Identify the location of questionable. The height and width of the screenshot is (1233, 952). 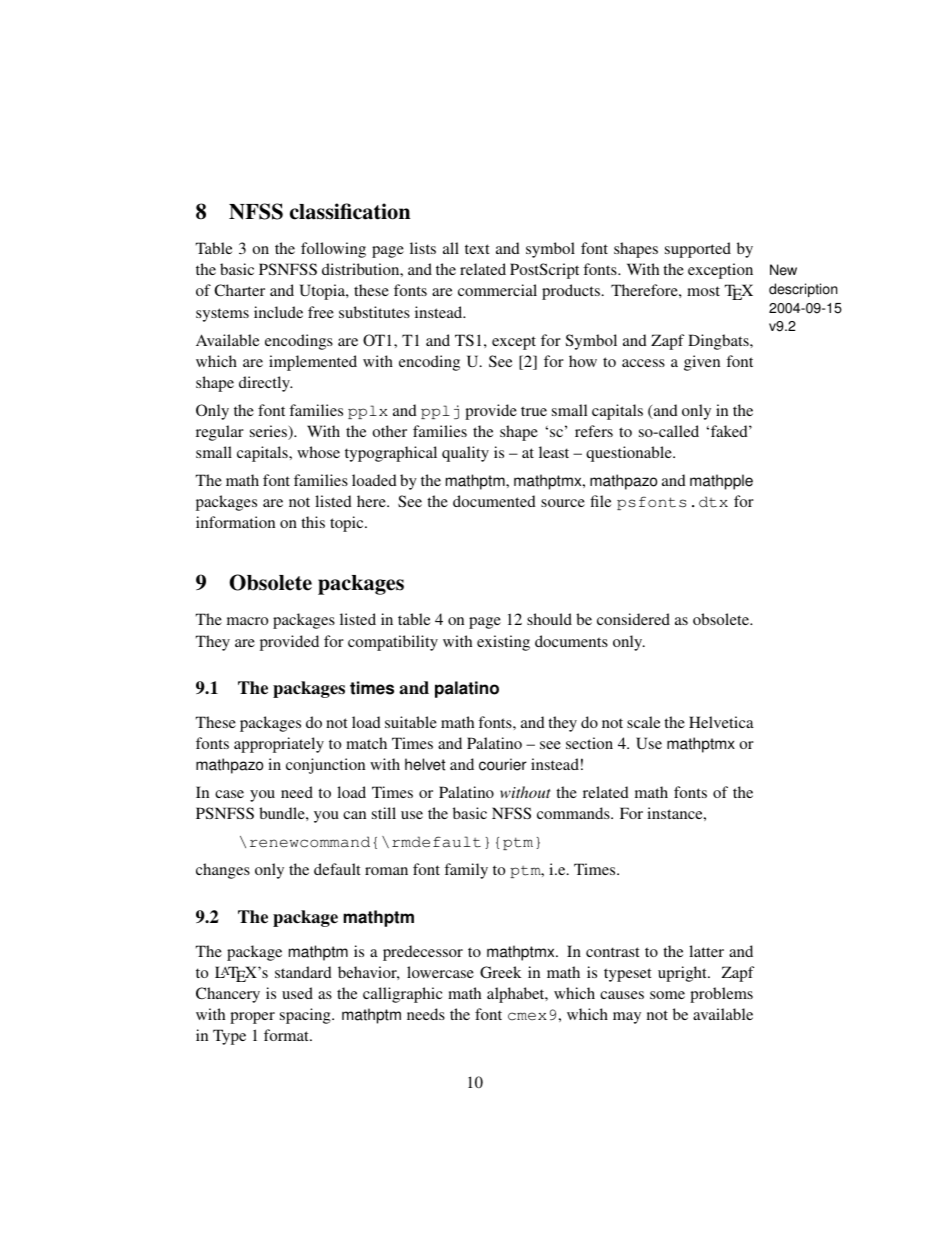
(630, 454).
